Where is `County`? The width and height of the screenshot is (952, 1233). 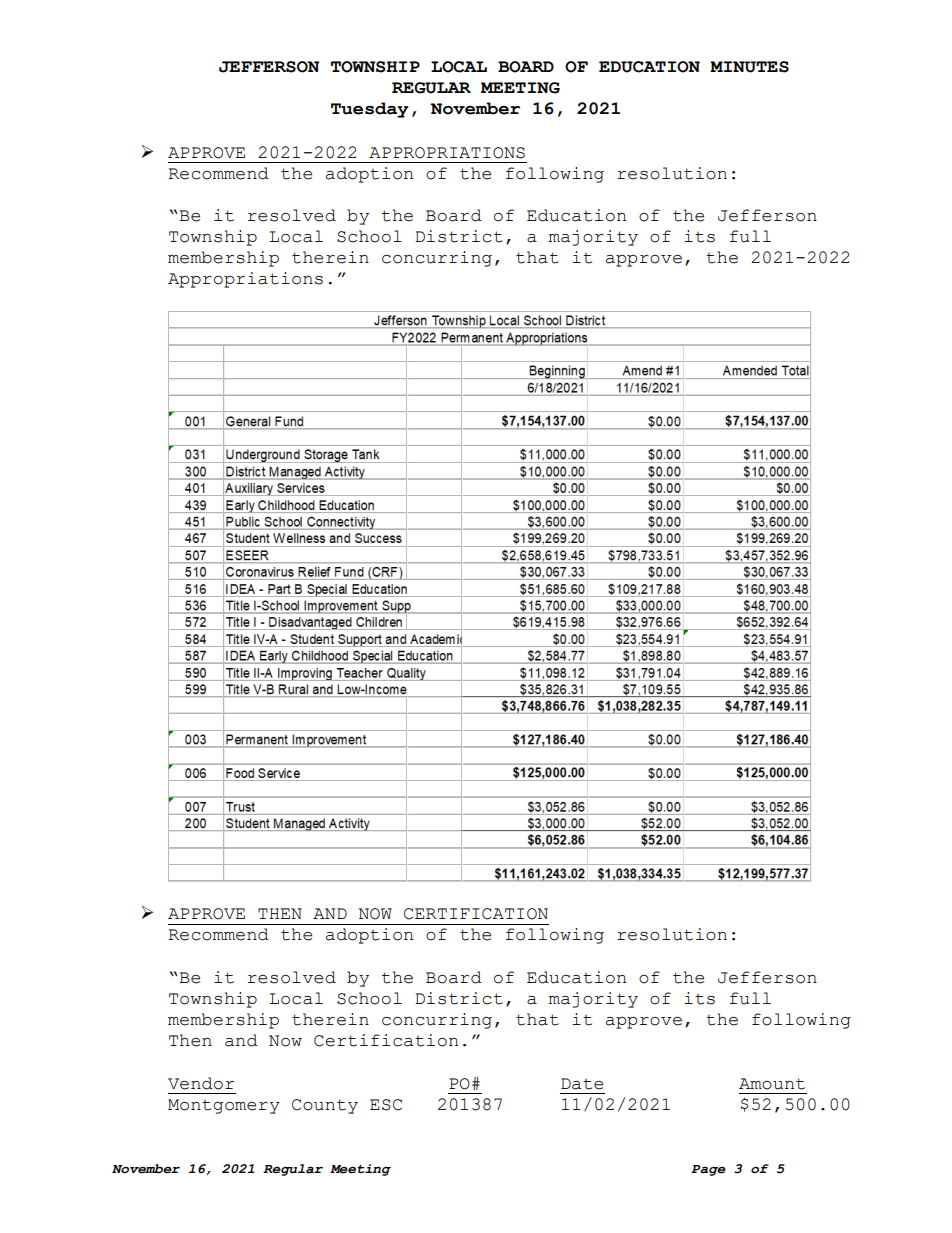
County is located at coordinates (325, 1106).
